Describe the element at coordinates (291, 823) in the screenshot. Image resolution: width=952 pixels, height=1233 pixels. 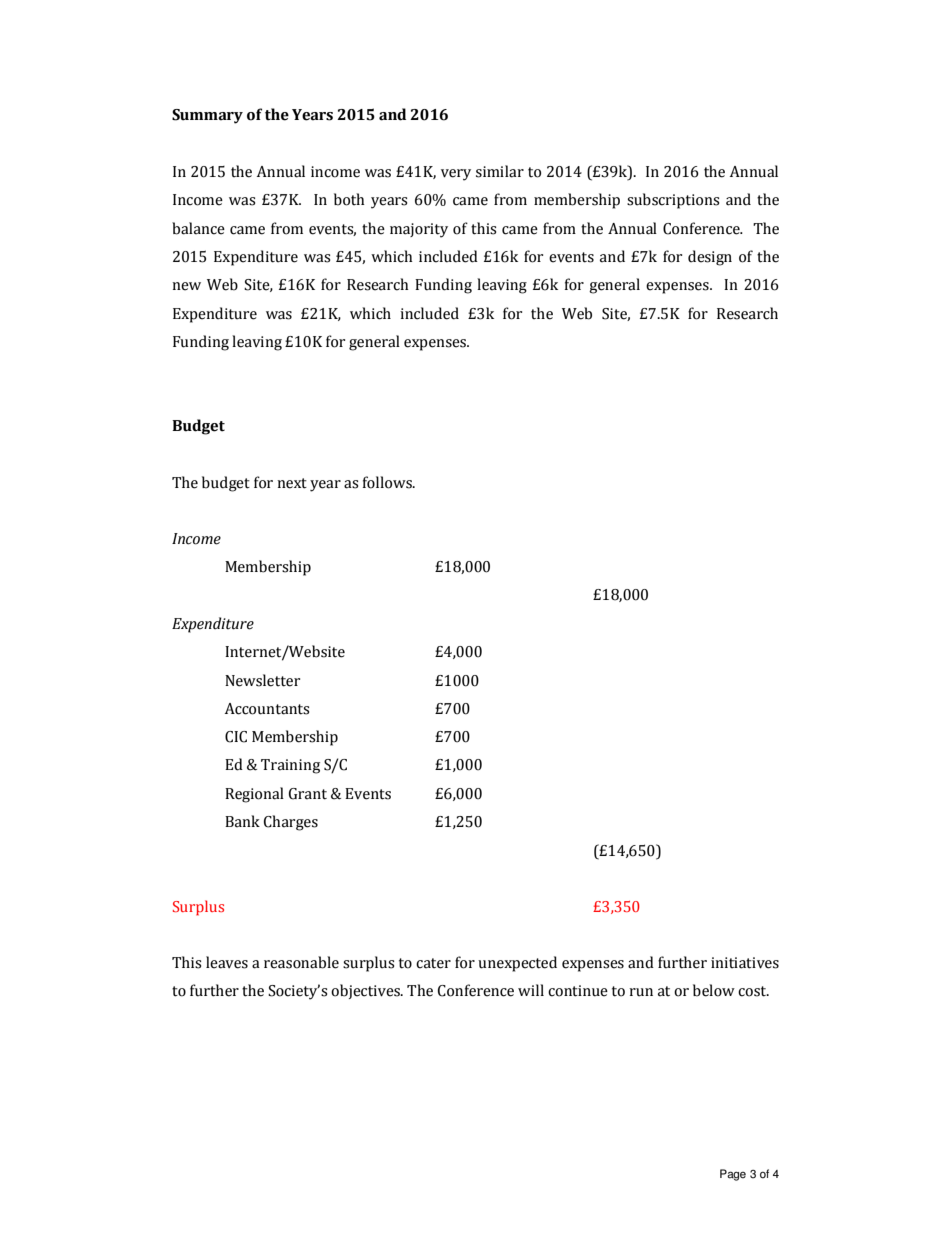
I see `Charges` at that location.
